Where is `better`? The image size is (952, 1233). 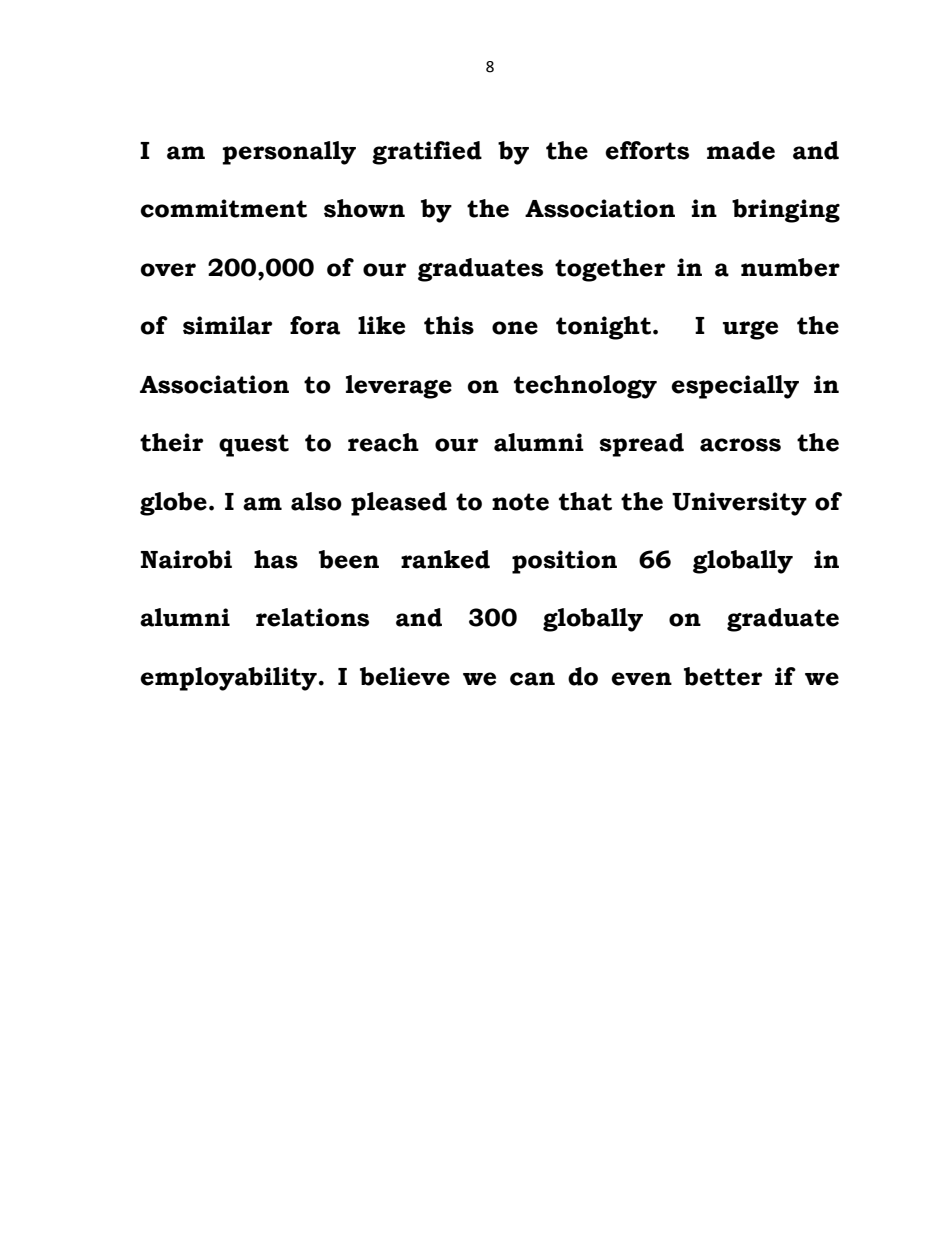 better is located at coordinates (723, 676).
